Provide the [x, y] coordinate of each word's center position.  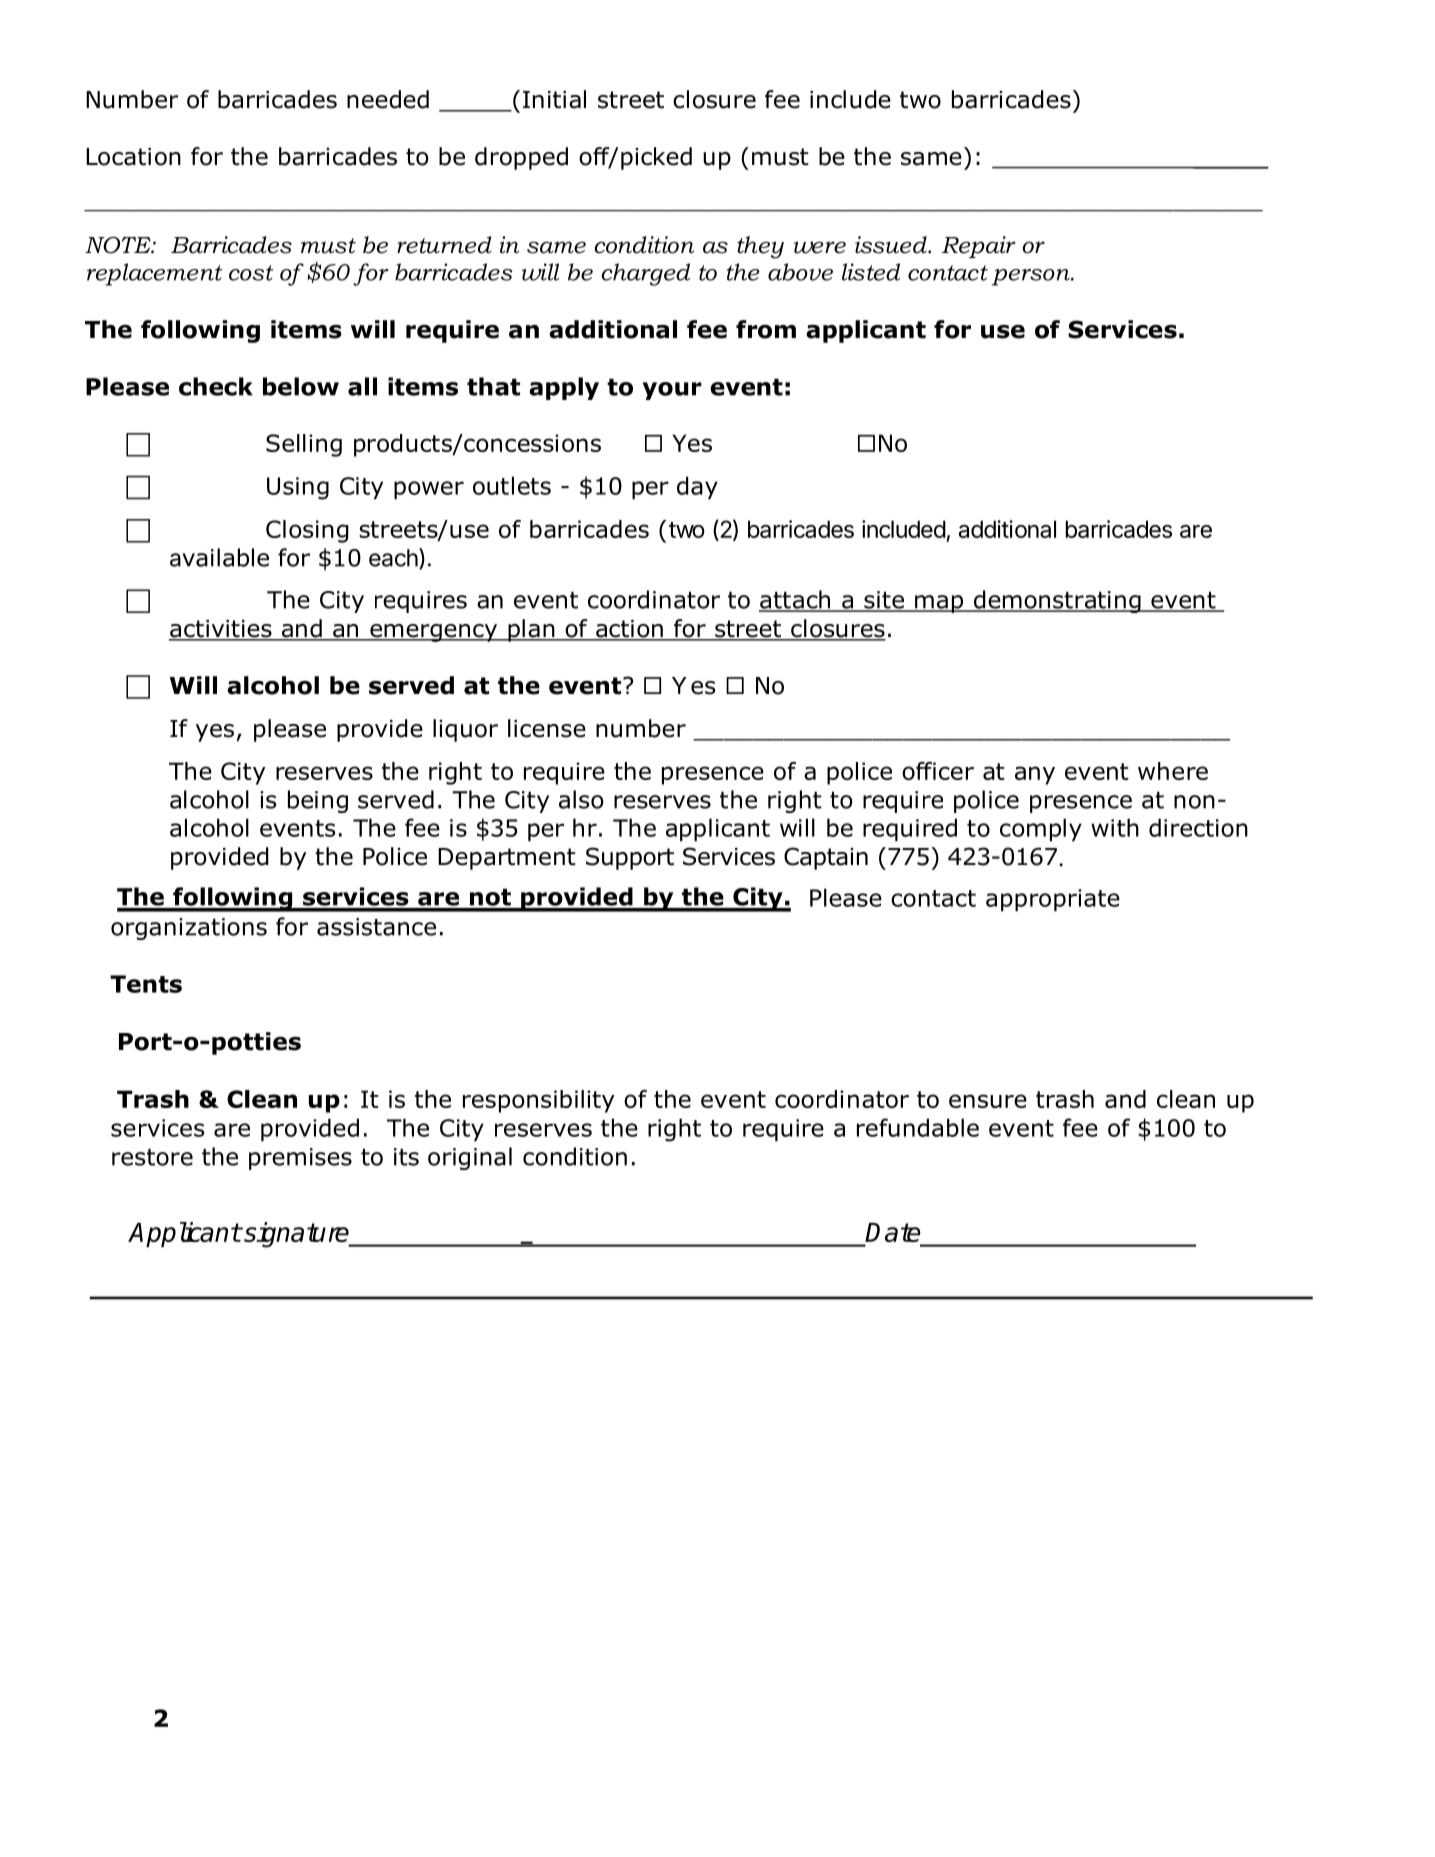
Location [133, 157]
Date [894, 1234]
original [470, 1158]
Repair [979, 247]
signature [297, 1235]
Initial [554, 99]
